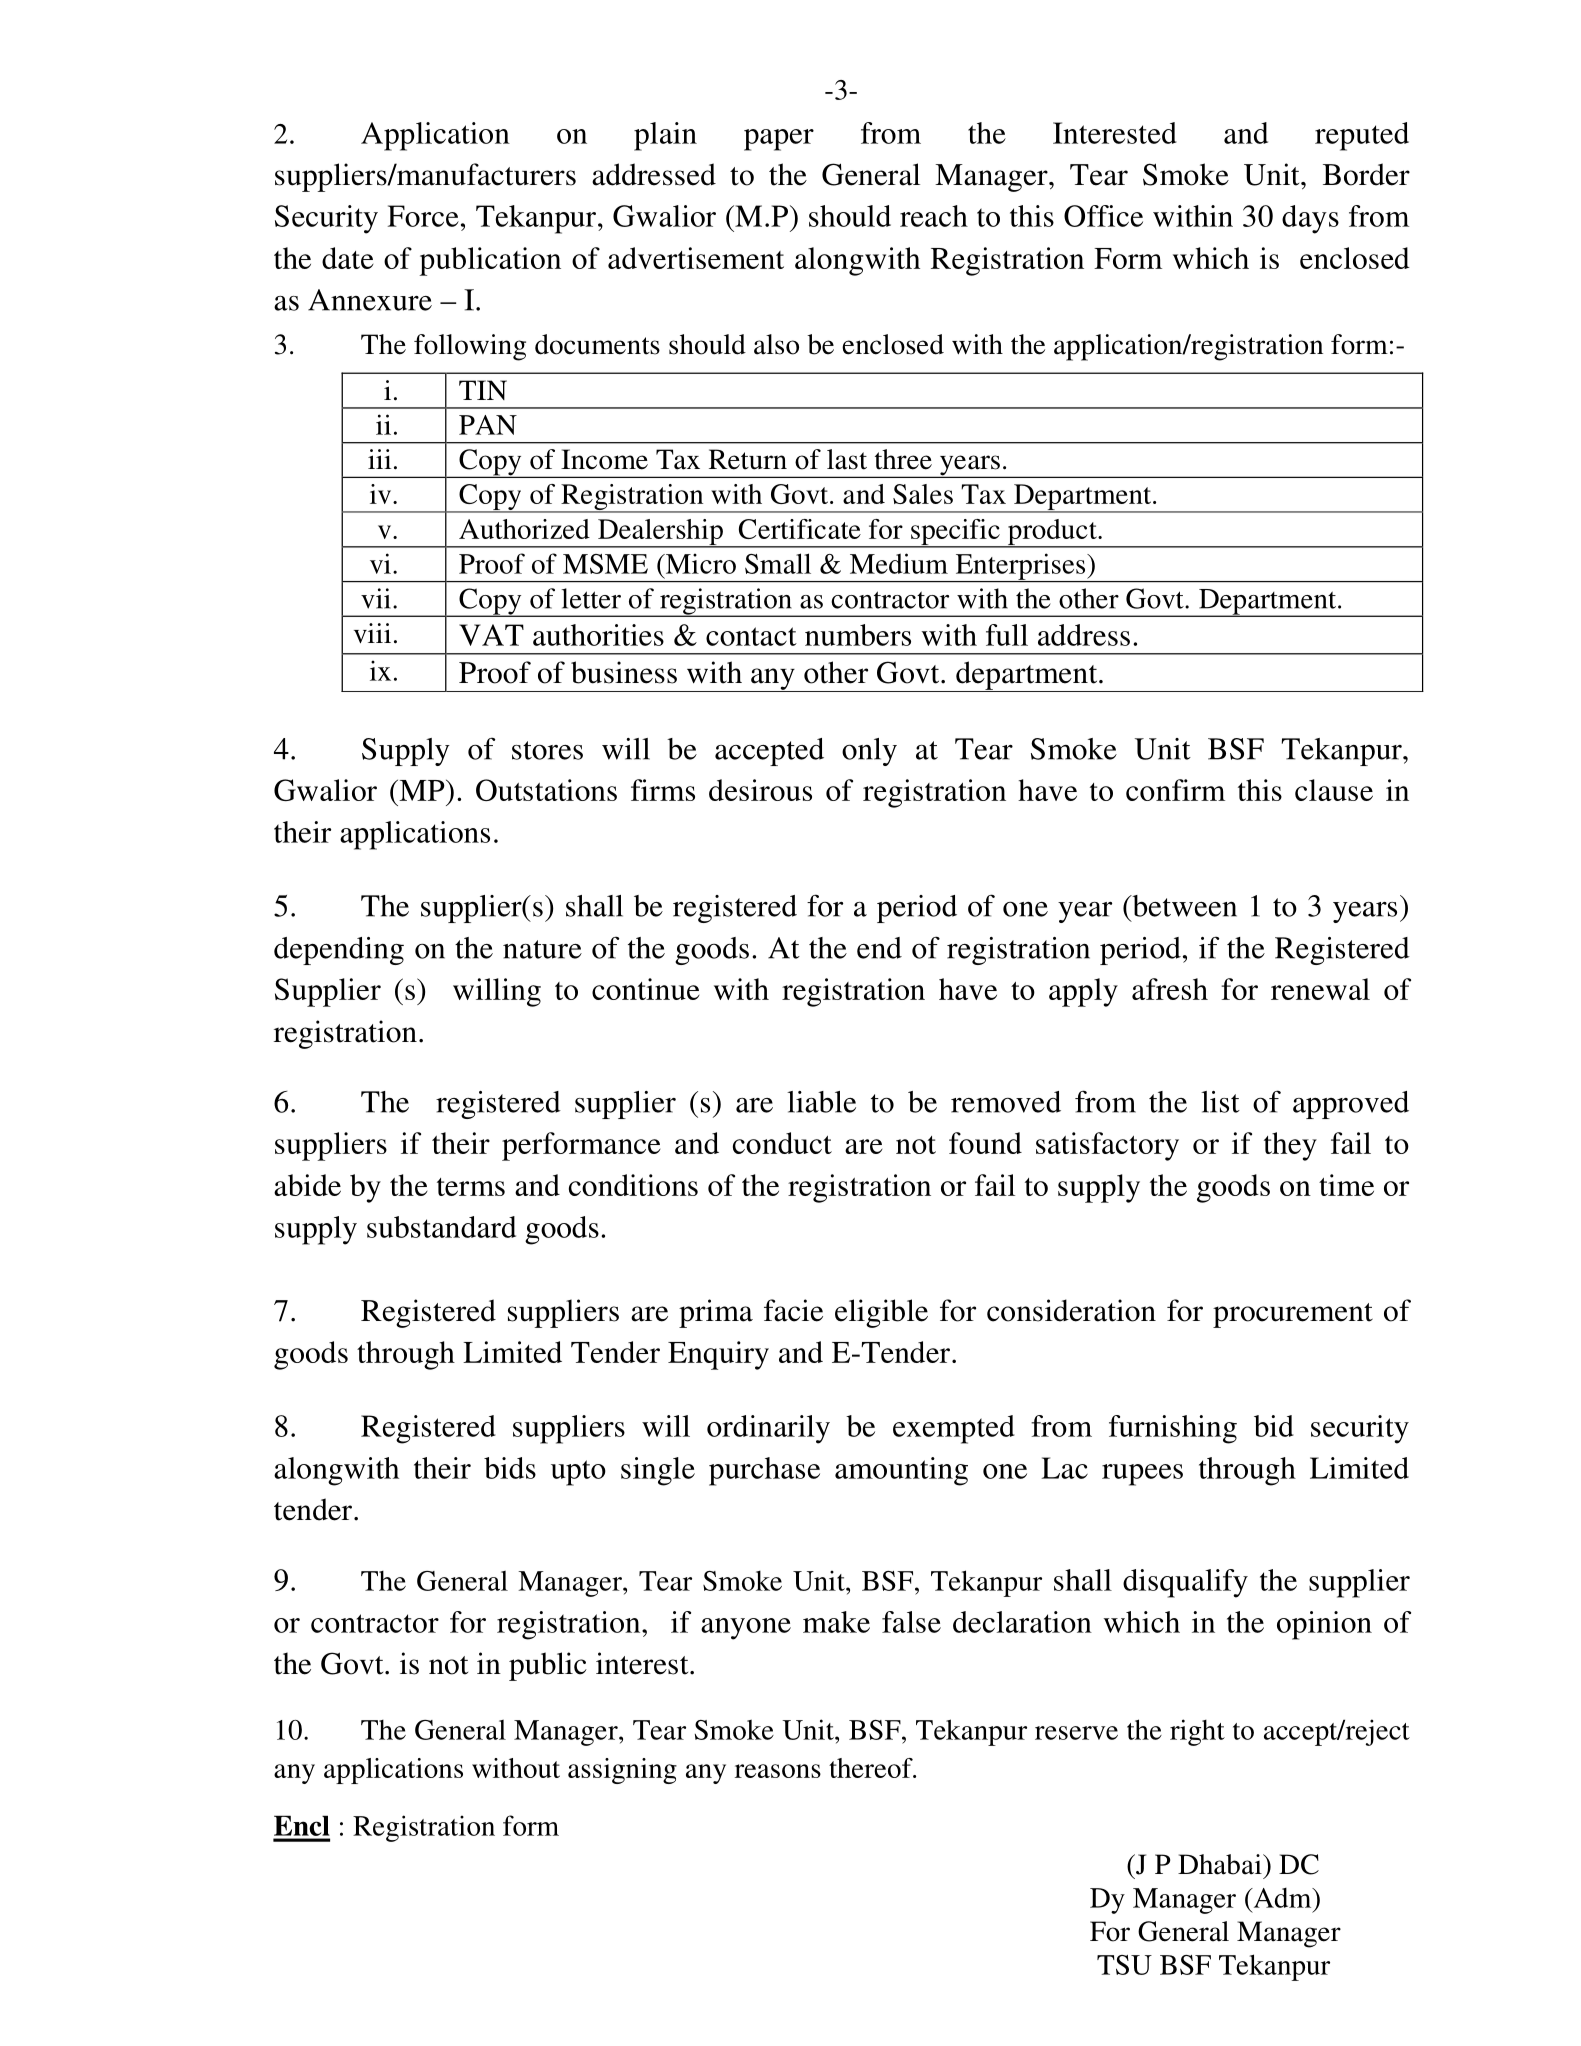 The height and width of the screenshot is (2046, 1581). I want to click on numbers, so click(858, 635).
